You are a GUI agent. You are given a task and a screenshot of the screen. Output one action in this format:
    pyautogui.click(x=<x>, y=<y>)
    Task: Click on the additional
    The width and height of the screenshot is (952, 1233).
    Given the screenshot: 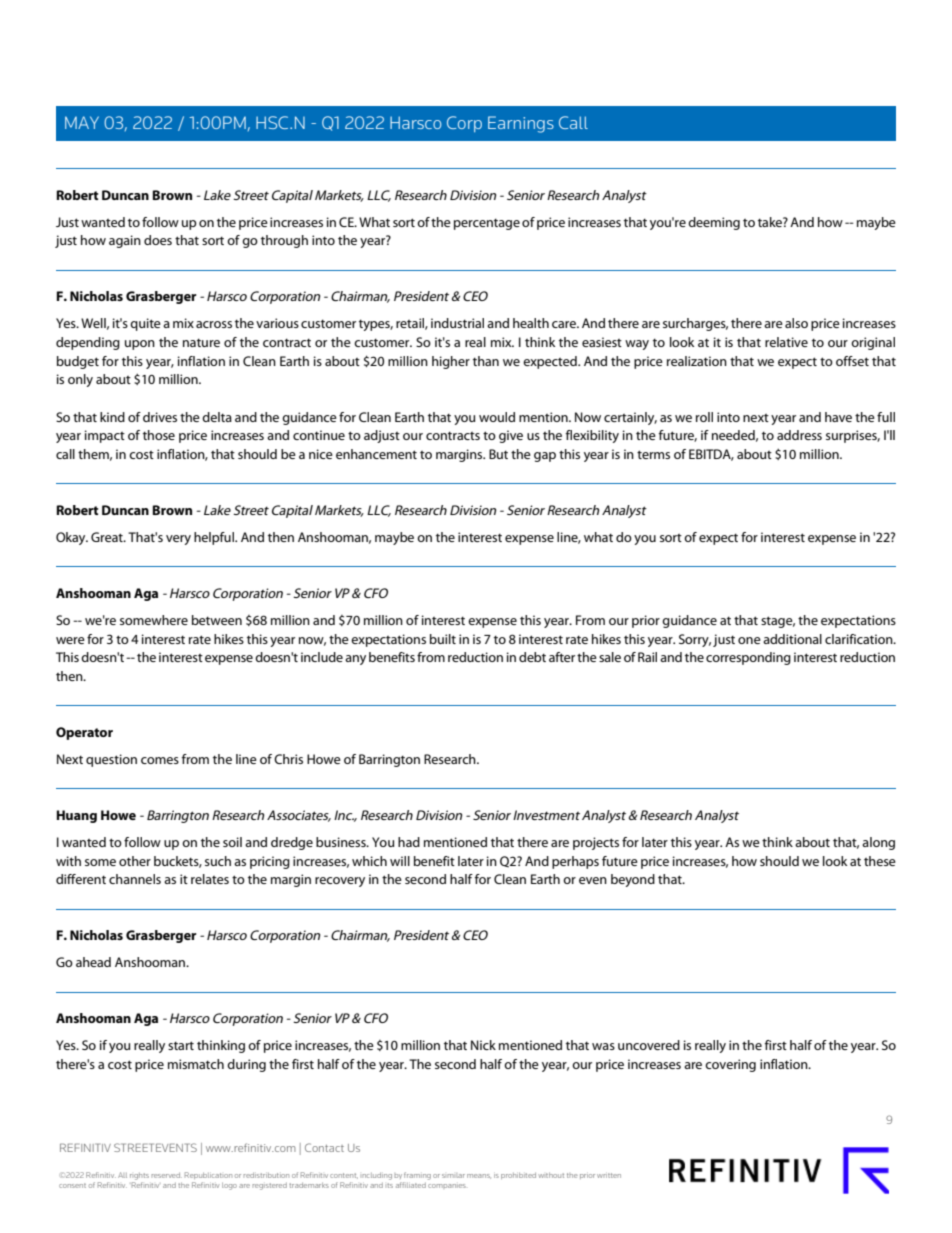 What is the action you would take?
    pyautogui.click(x=792, y=639)
